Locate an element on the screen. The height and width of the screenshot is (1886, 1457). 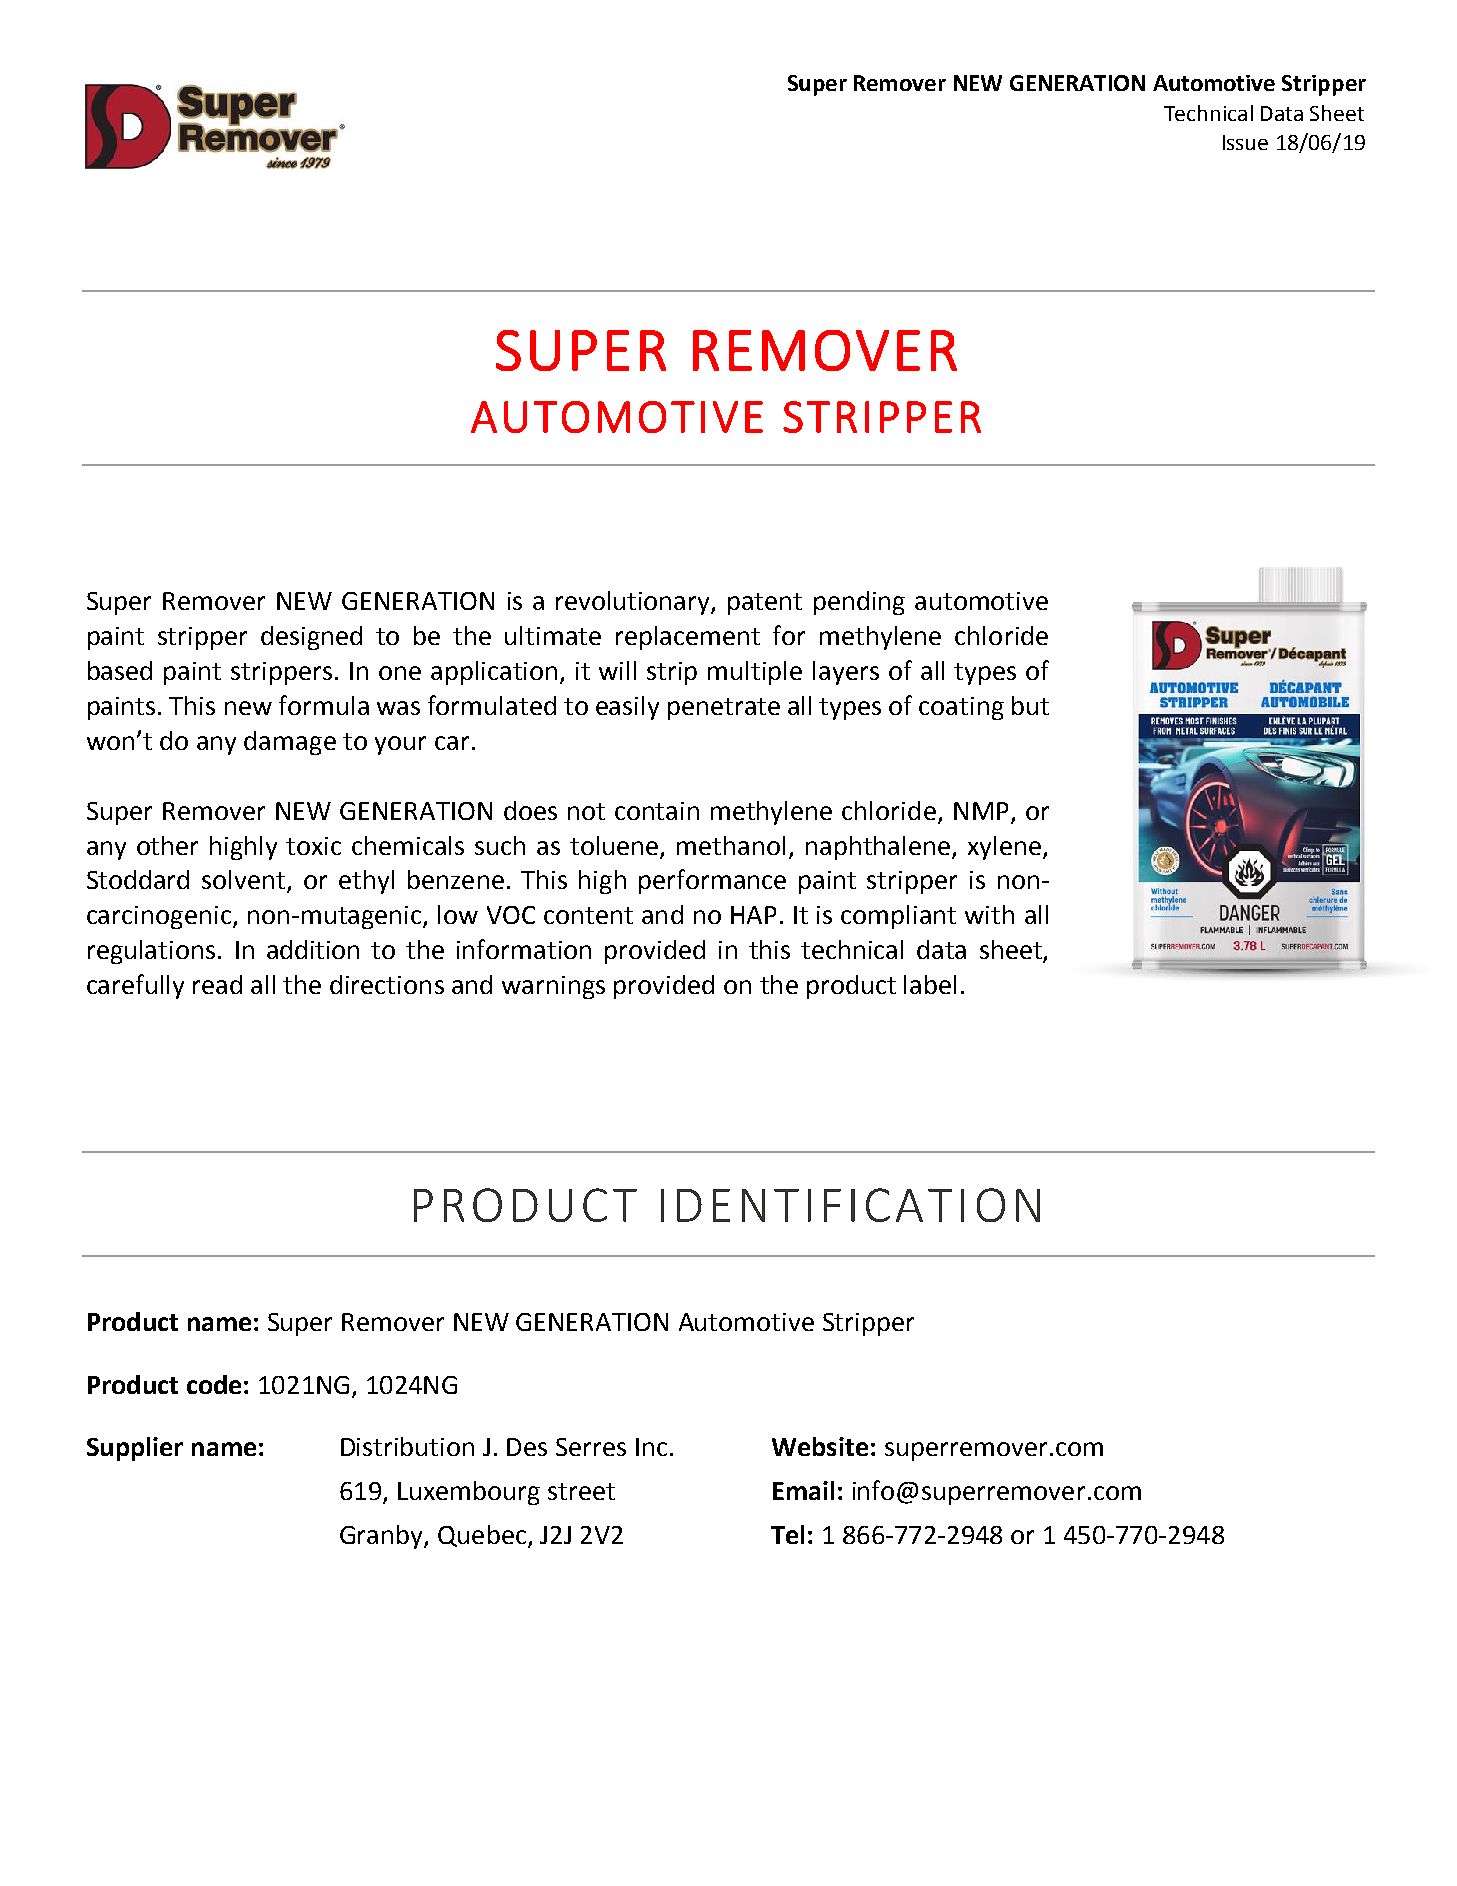
label is located at coordinates (930, 984).
